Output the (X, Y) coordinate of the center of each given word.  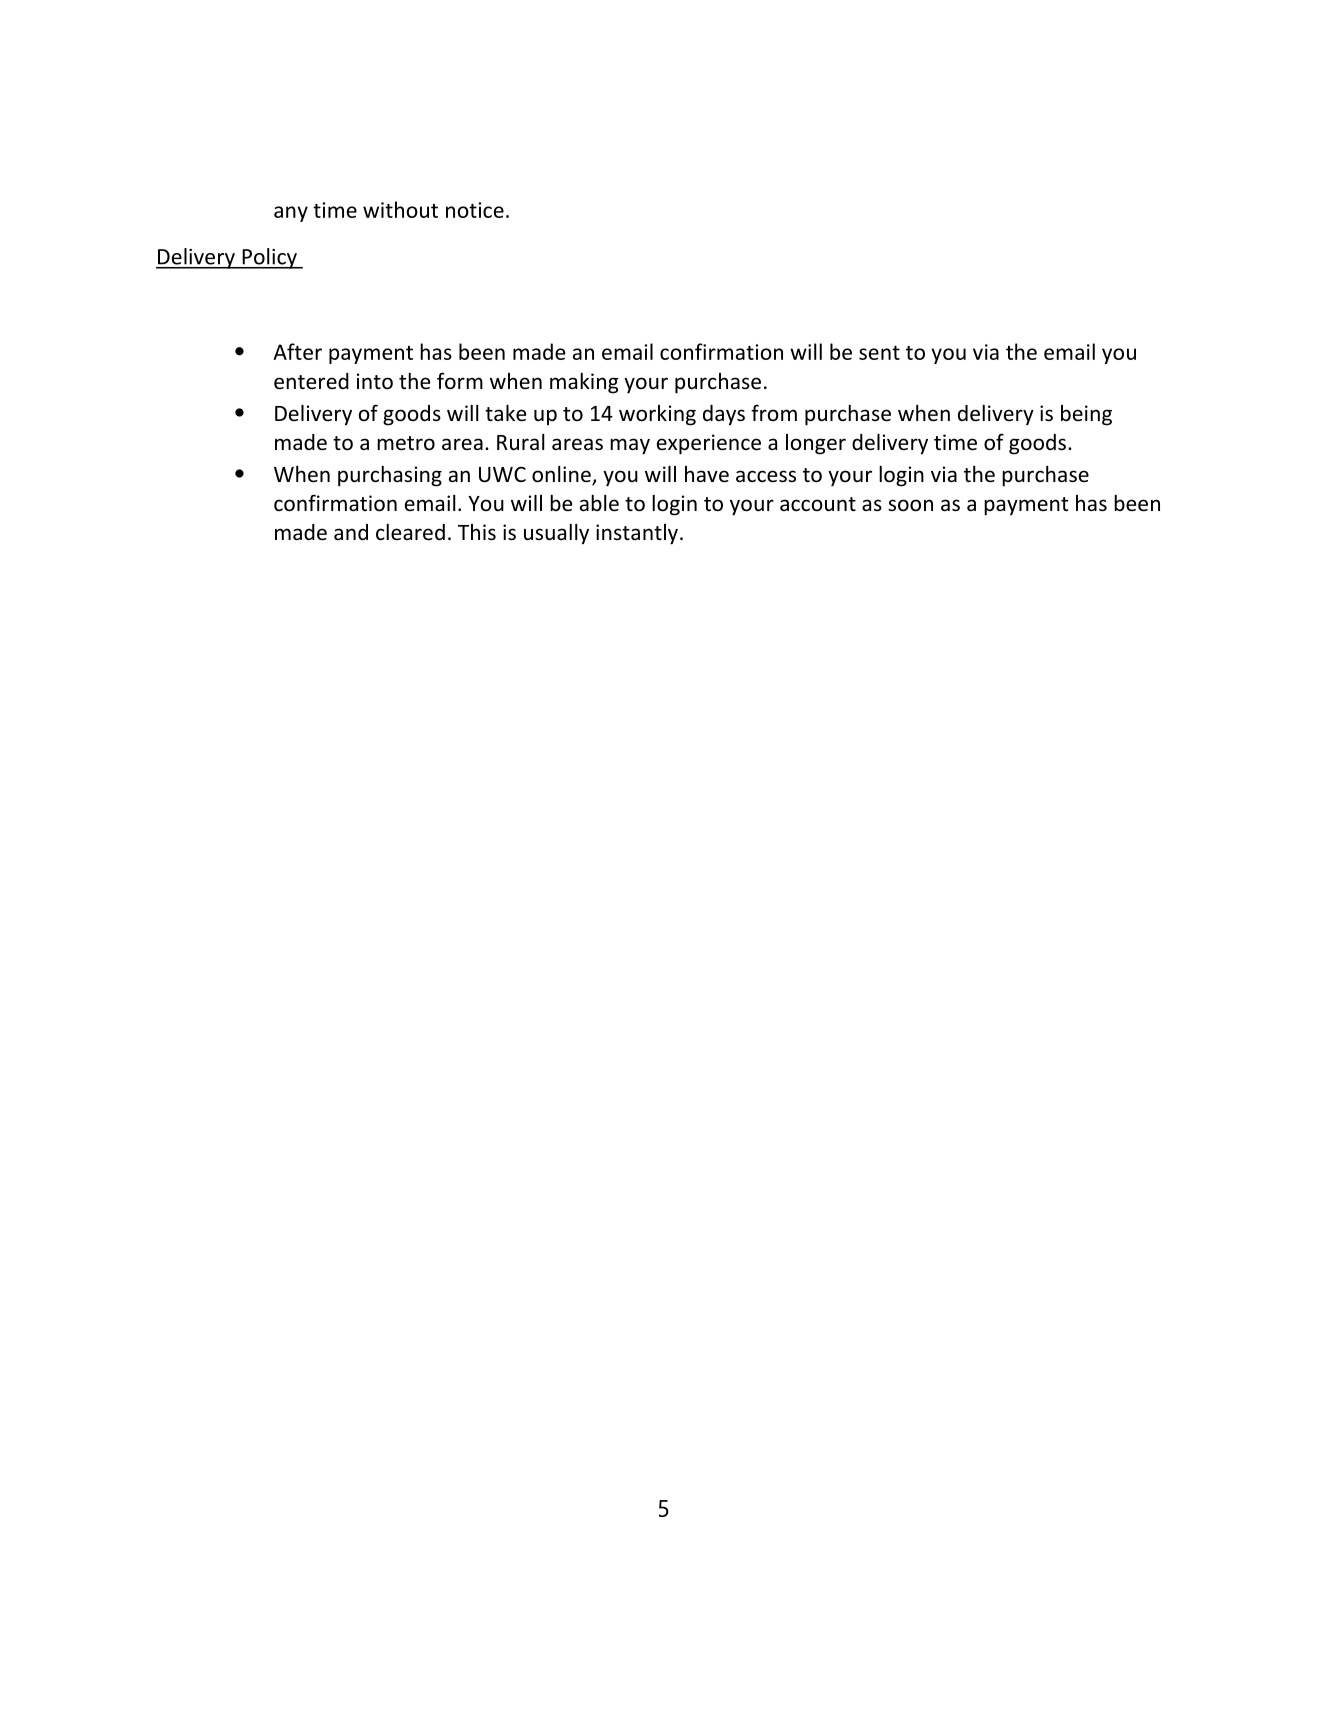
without (400, 209)
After (297, 351)
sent (879, 353)
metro (406, 443)
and (351, 532)
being (1086, 415)
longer (816, 444)
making (584, 383)
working (657, 415)
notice (475, 210)
